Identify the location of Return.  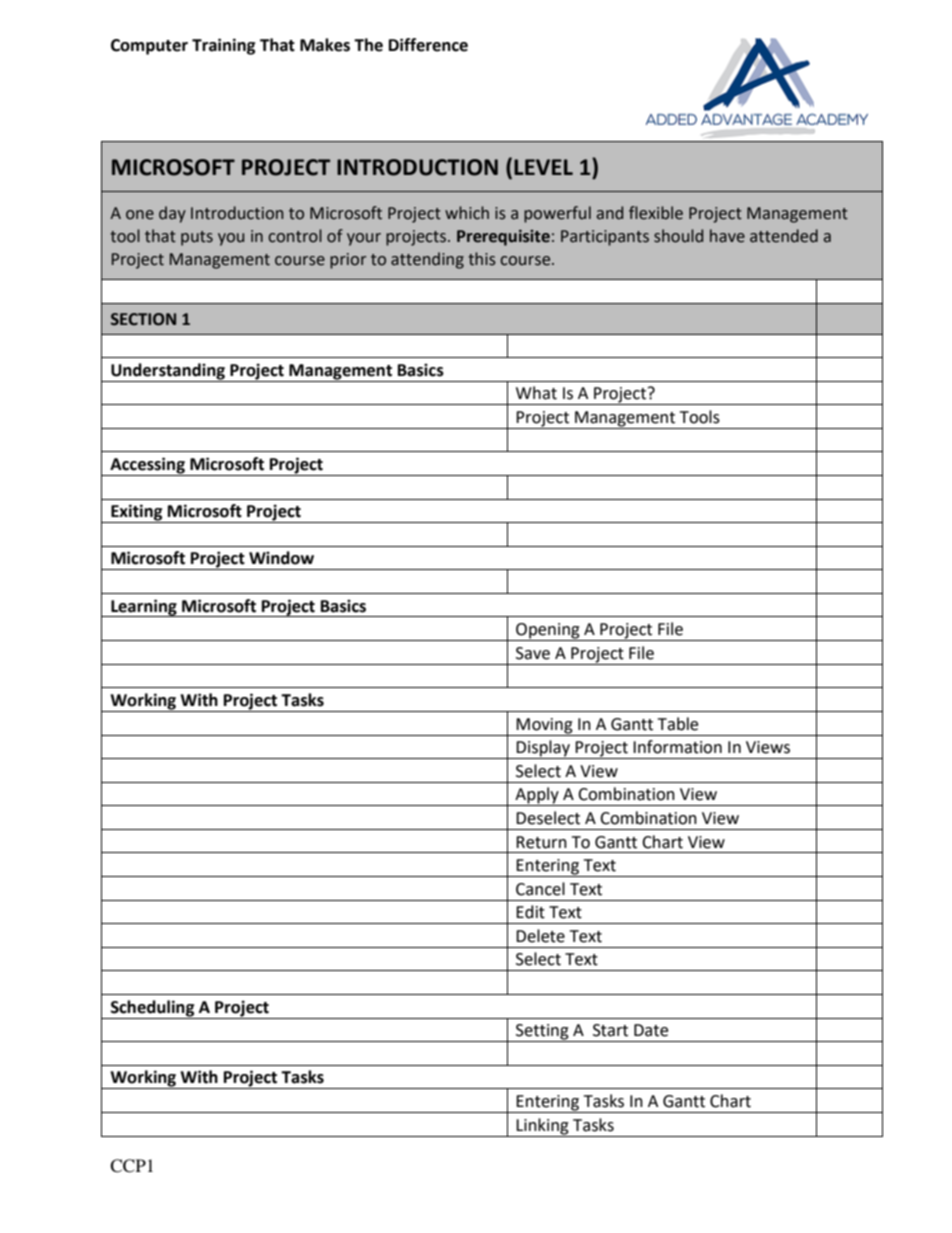
(541, 842).
